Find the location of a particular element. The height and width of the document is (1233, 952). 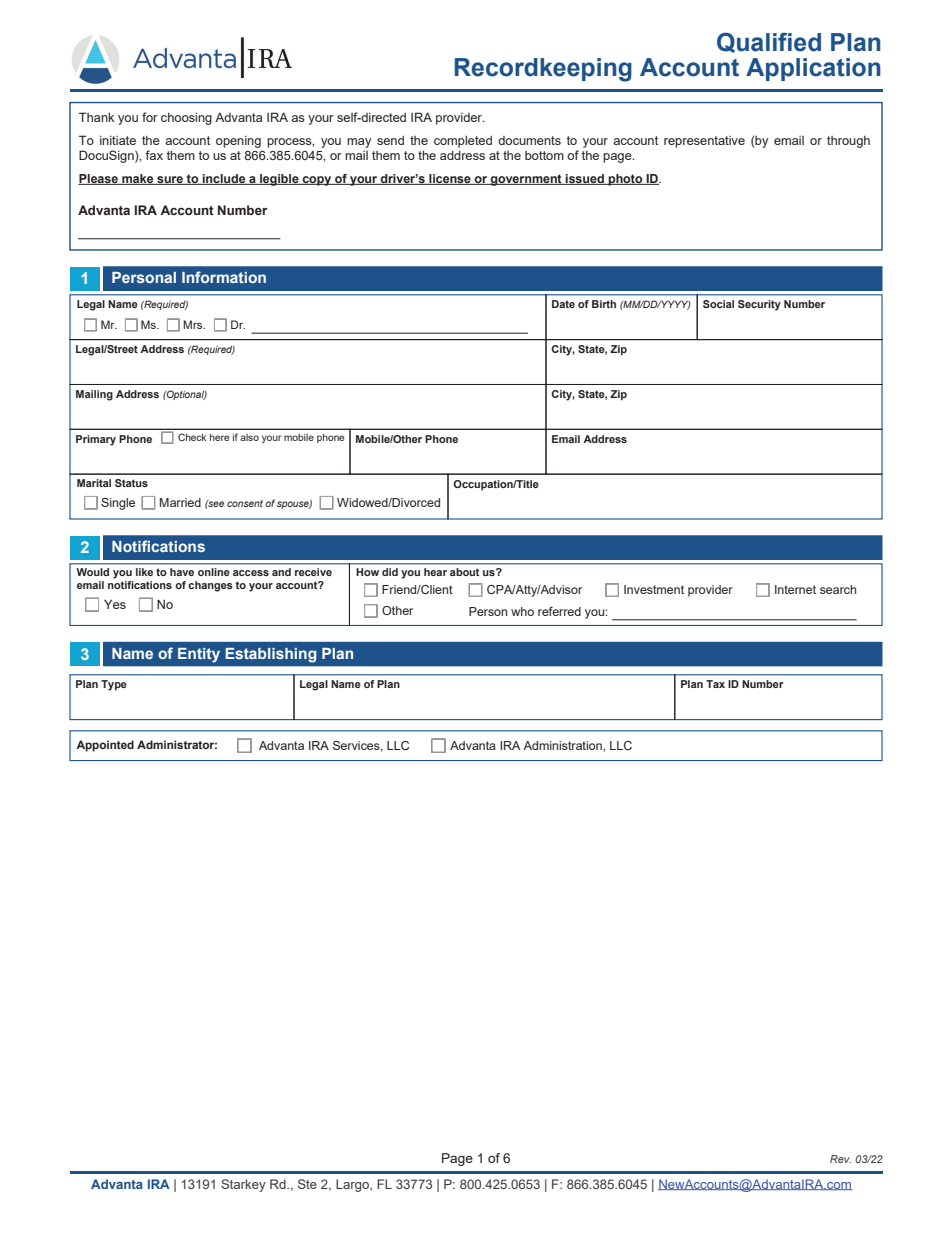

Qualified is located at coordinates (769, 42).
